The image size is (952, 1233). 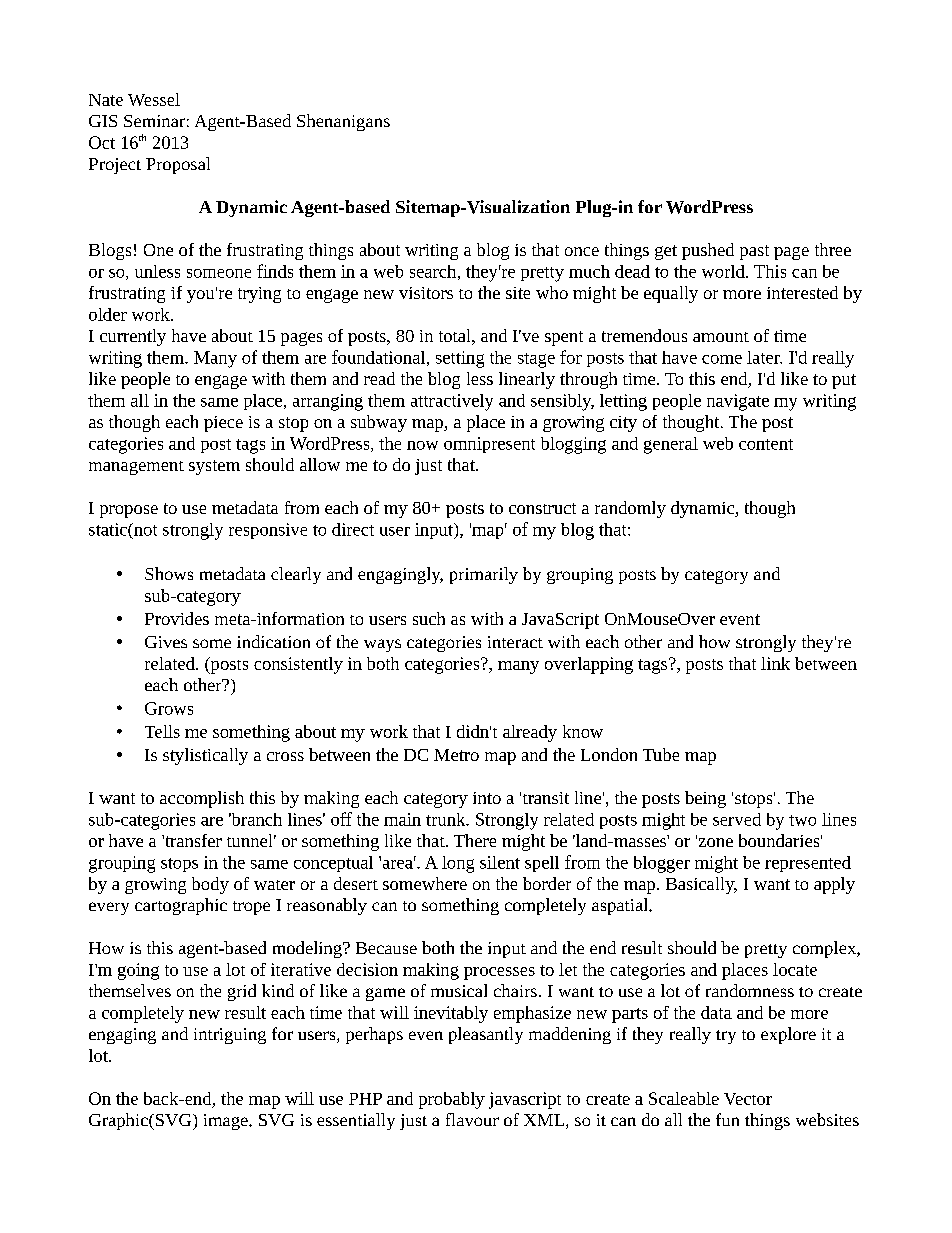 I want to click on being, so click(x=705, y=799).
